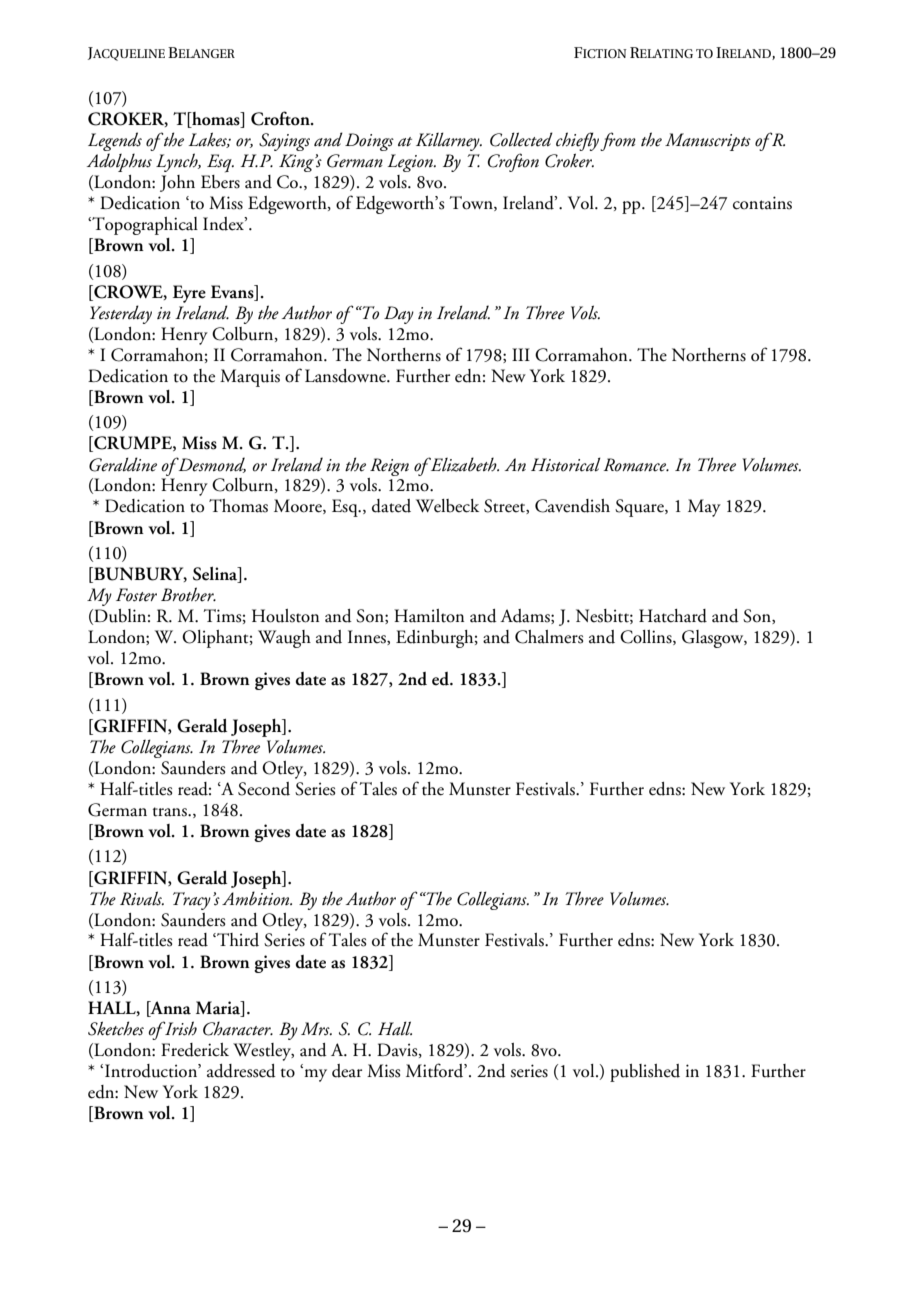  I want to click on Innes, so click(368, 637).
